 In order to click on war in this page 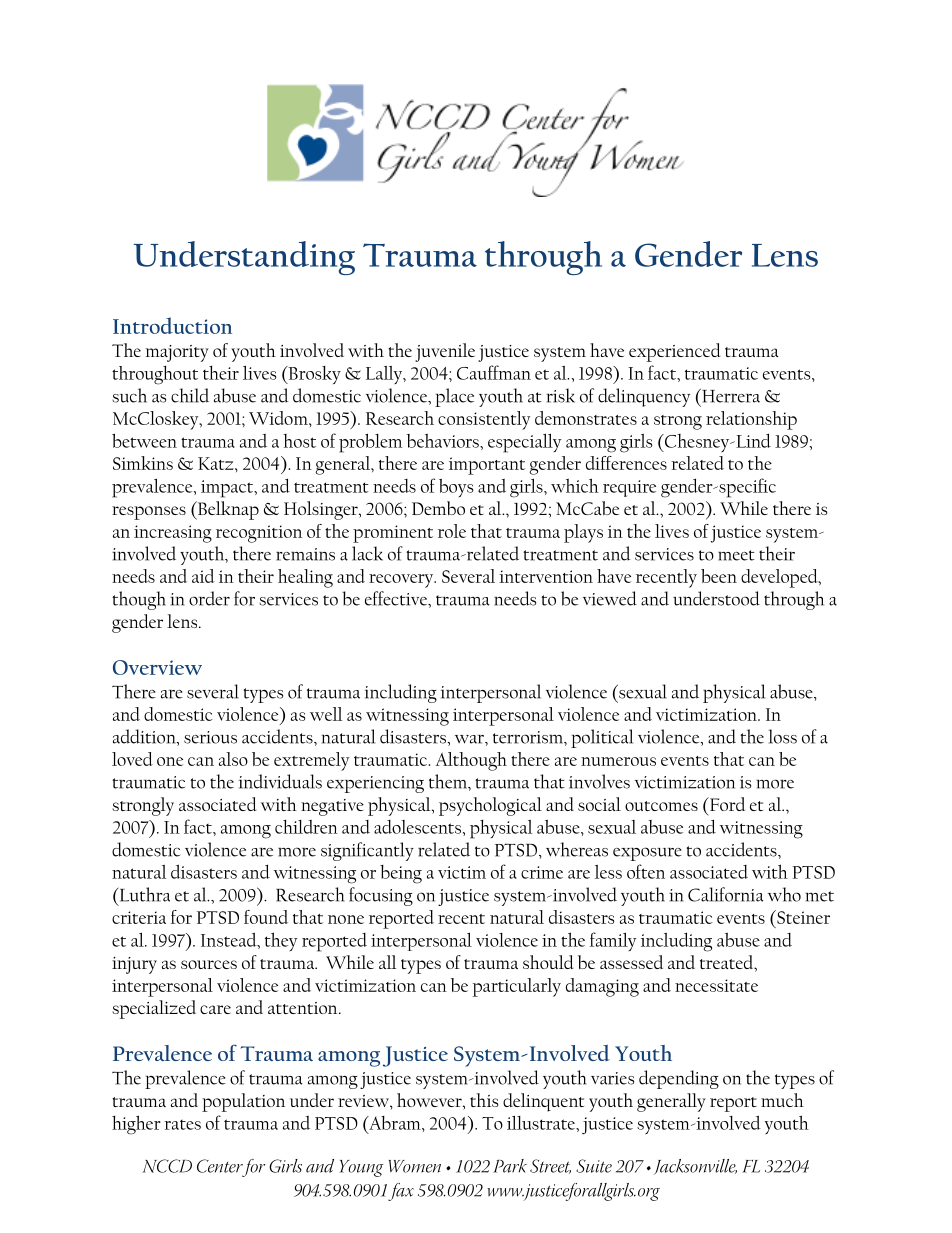, I will do `click(470, 739)`.
